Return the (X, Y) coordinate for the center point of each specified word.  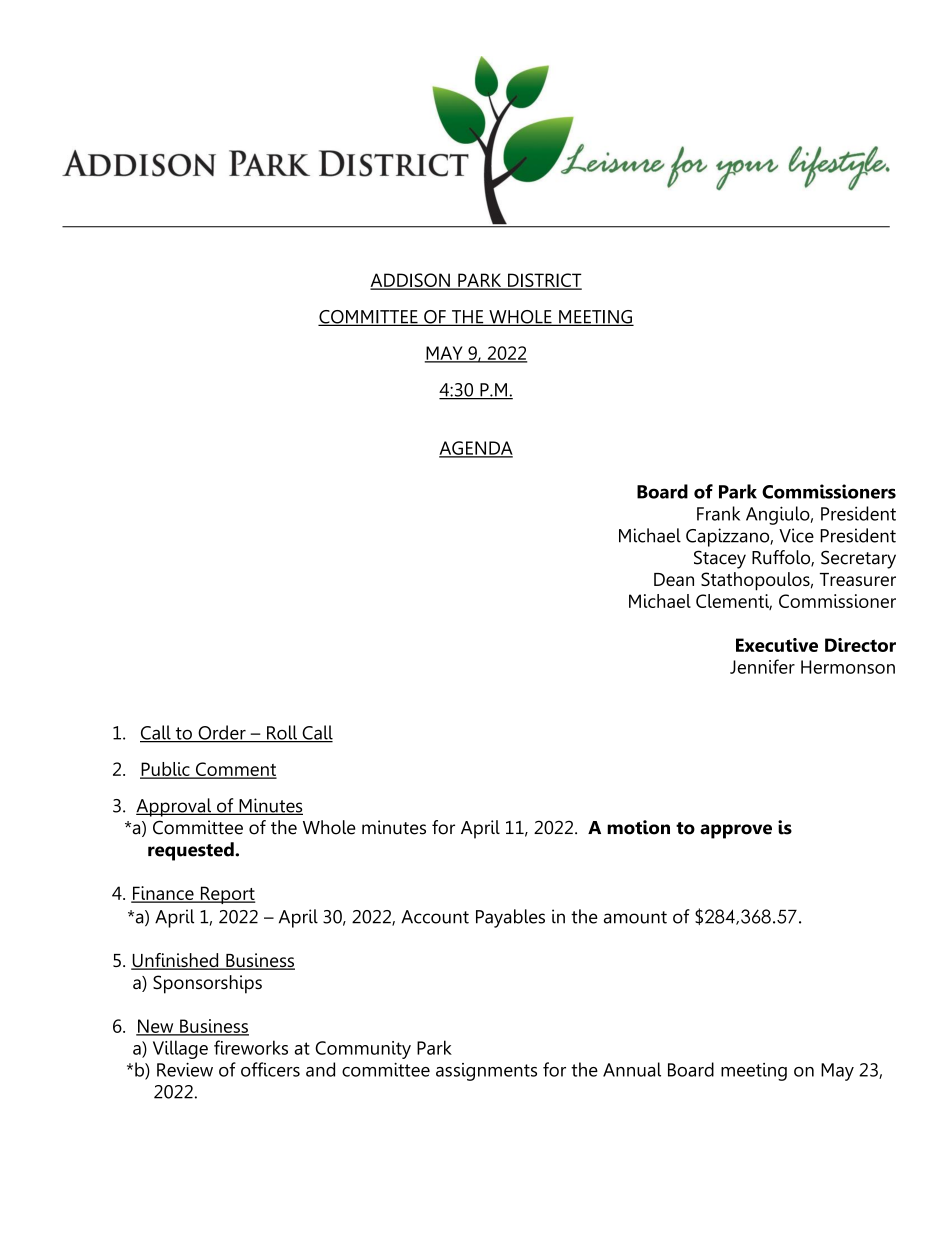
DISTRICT (544, 281)
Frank (718, 513)
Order (222, 733)
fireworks (251, 1047)
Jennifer (762, 666)
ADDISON (411, 281)
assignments (486, 1072)
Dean (674, 579)
